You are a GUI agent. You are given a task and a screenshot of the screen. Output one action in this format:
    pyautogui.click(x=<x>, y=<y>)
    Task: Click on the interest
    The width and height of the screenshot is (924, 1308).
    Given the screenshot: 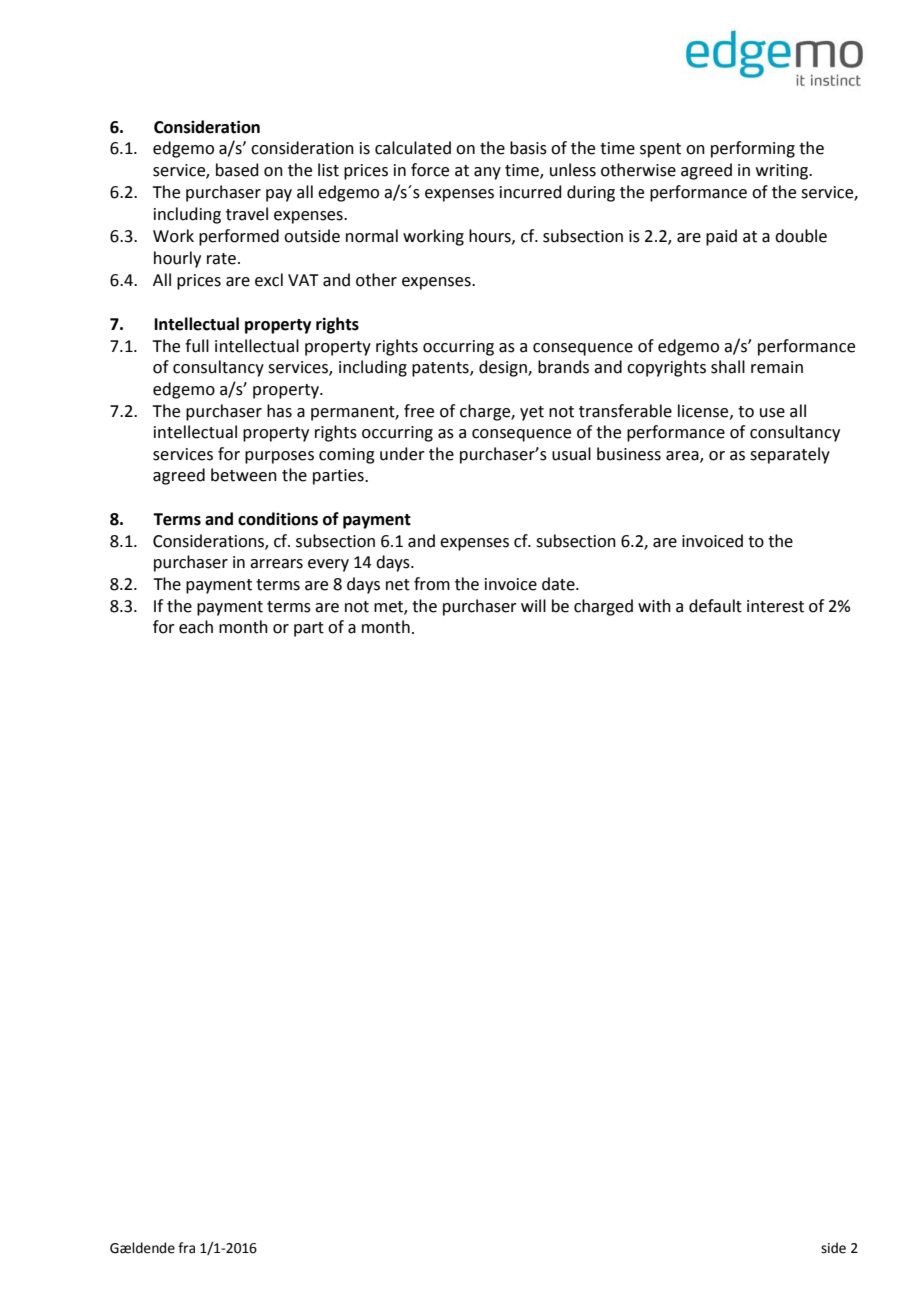 What is the action you would take?
    pyautogui.click(x=775, y=606)
